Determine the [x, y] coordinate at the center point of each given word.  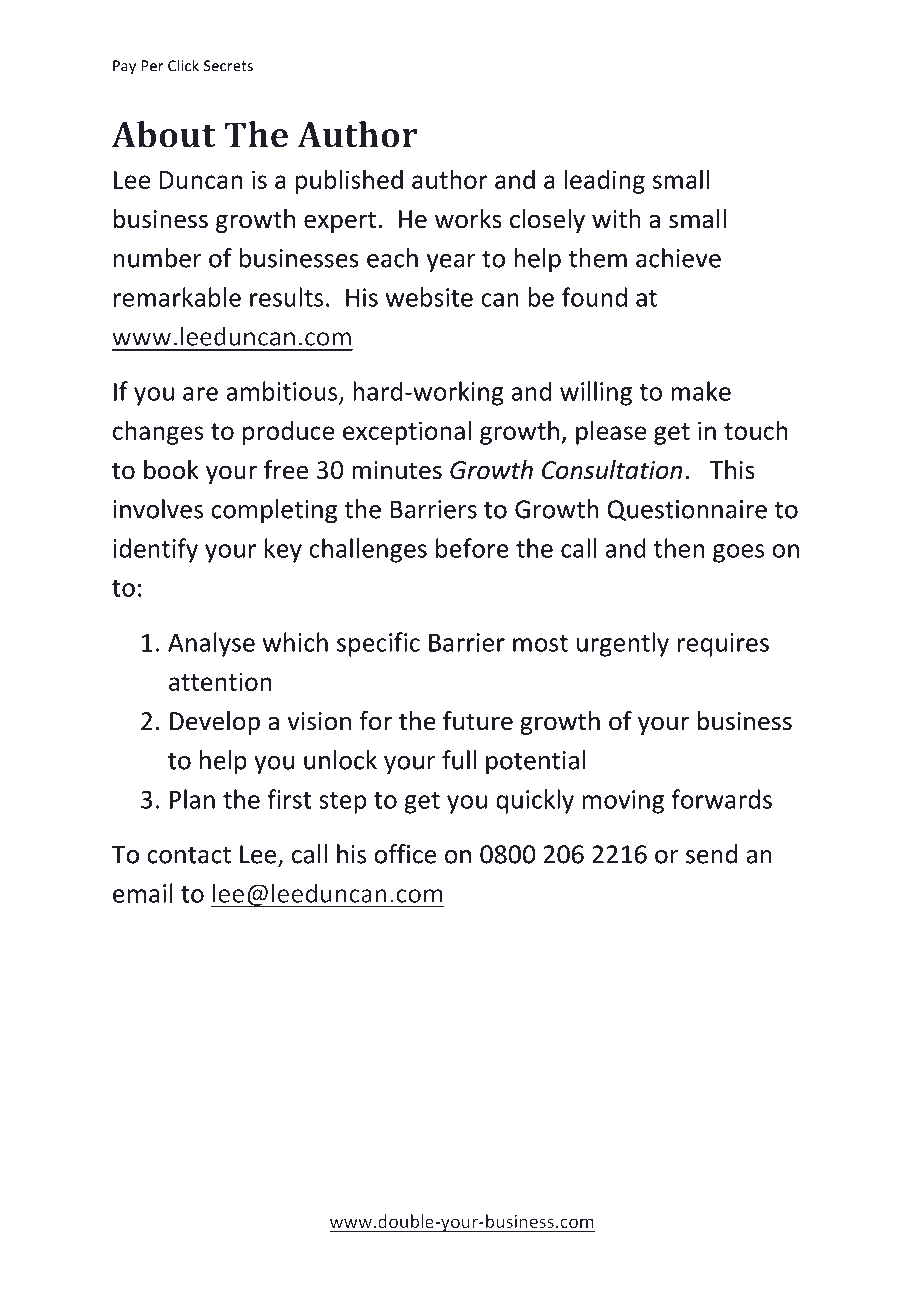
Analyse [211, 644]
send [711, 854]
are [200, 394]
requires [723, 645]
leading [605, 181]
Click [183, 65]
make [701, 391]
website [429, 297]
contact [189, 855]
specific [378, 644]
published [349, 181]
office [405, 854]
